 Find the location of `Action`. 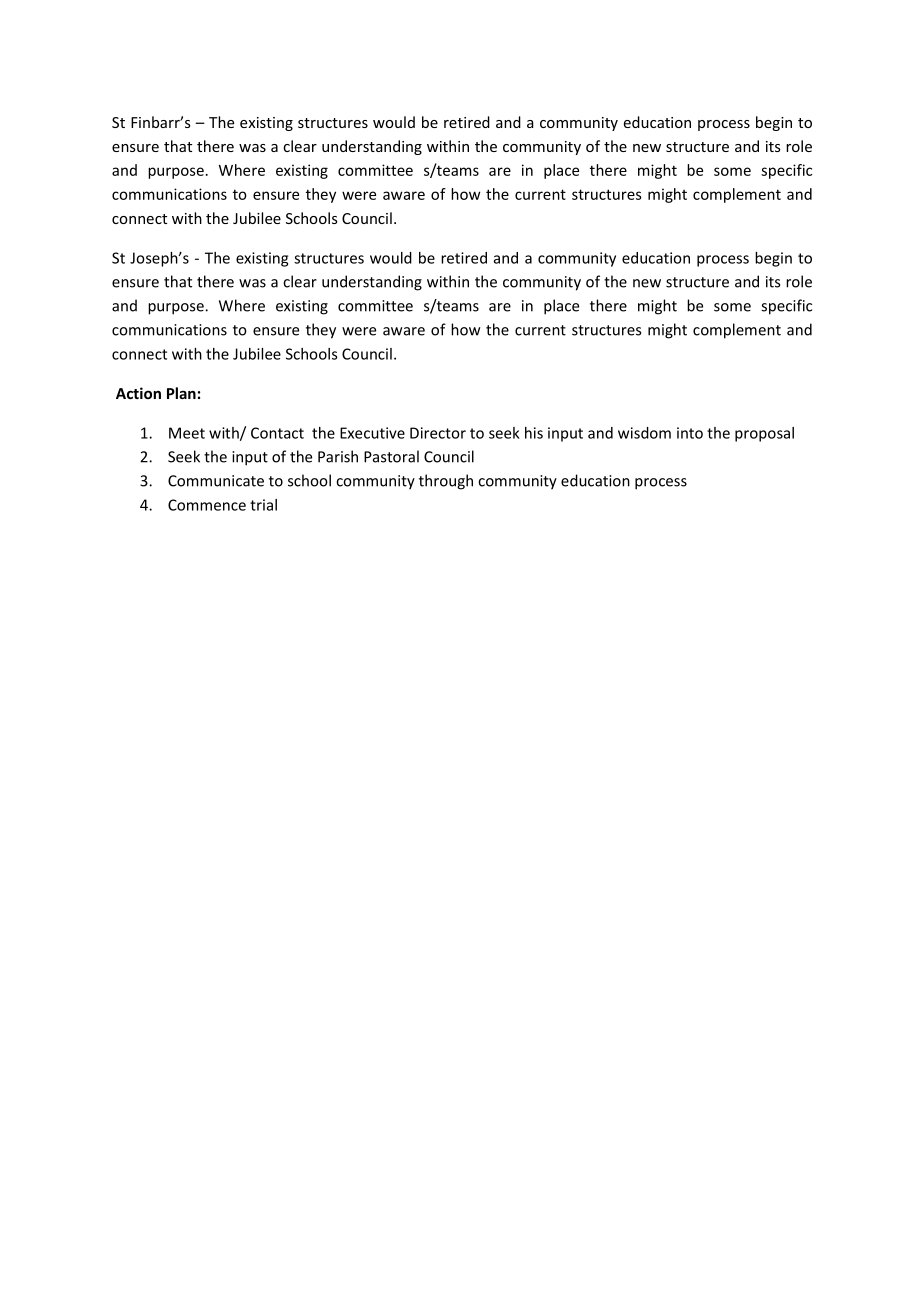

Action is located at coordinates (138, 393).
